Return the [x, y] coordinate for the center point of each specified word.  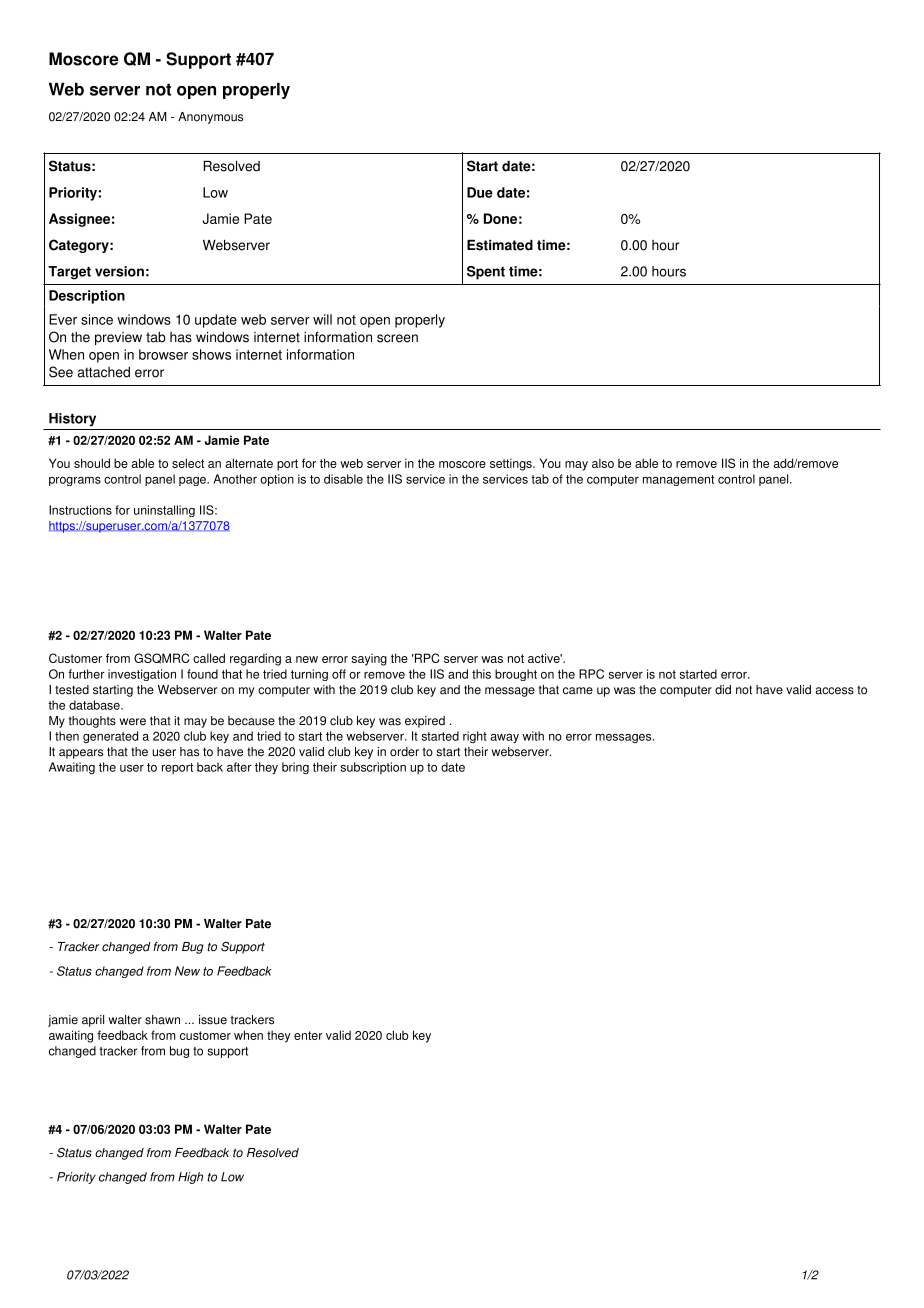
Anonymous [210, 118]
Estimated [500, 245]
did [723, 690]
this [481, 674]
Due [480, 192]
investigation [142, 675]
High [190, 1178]
